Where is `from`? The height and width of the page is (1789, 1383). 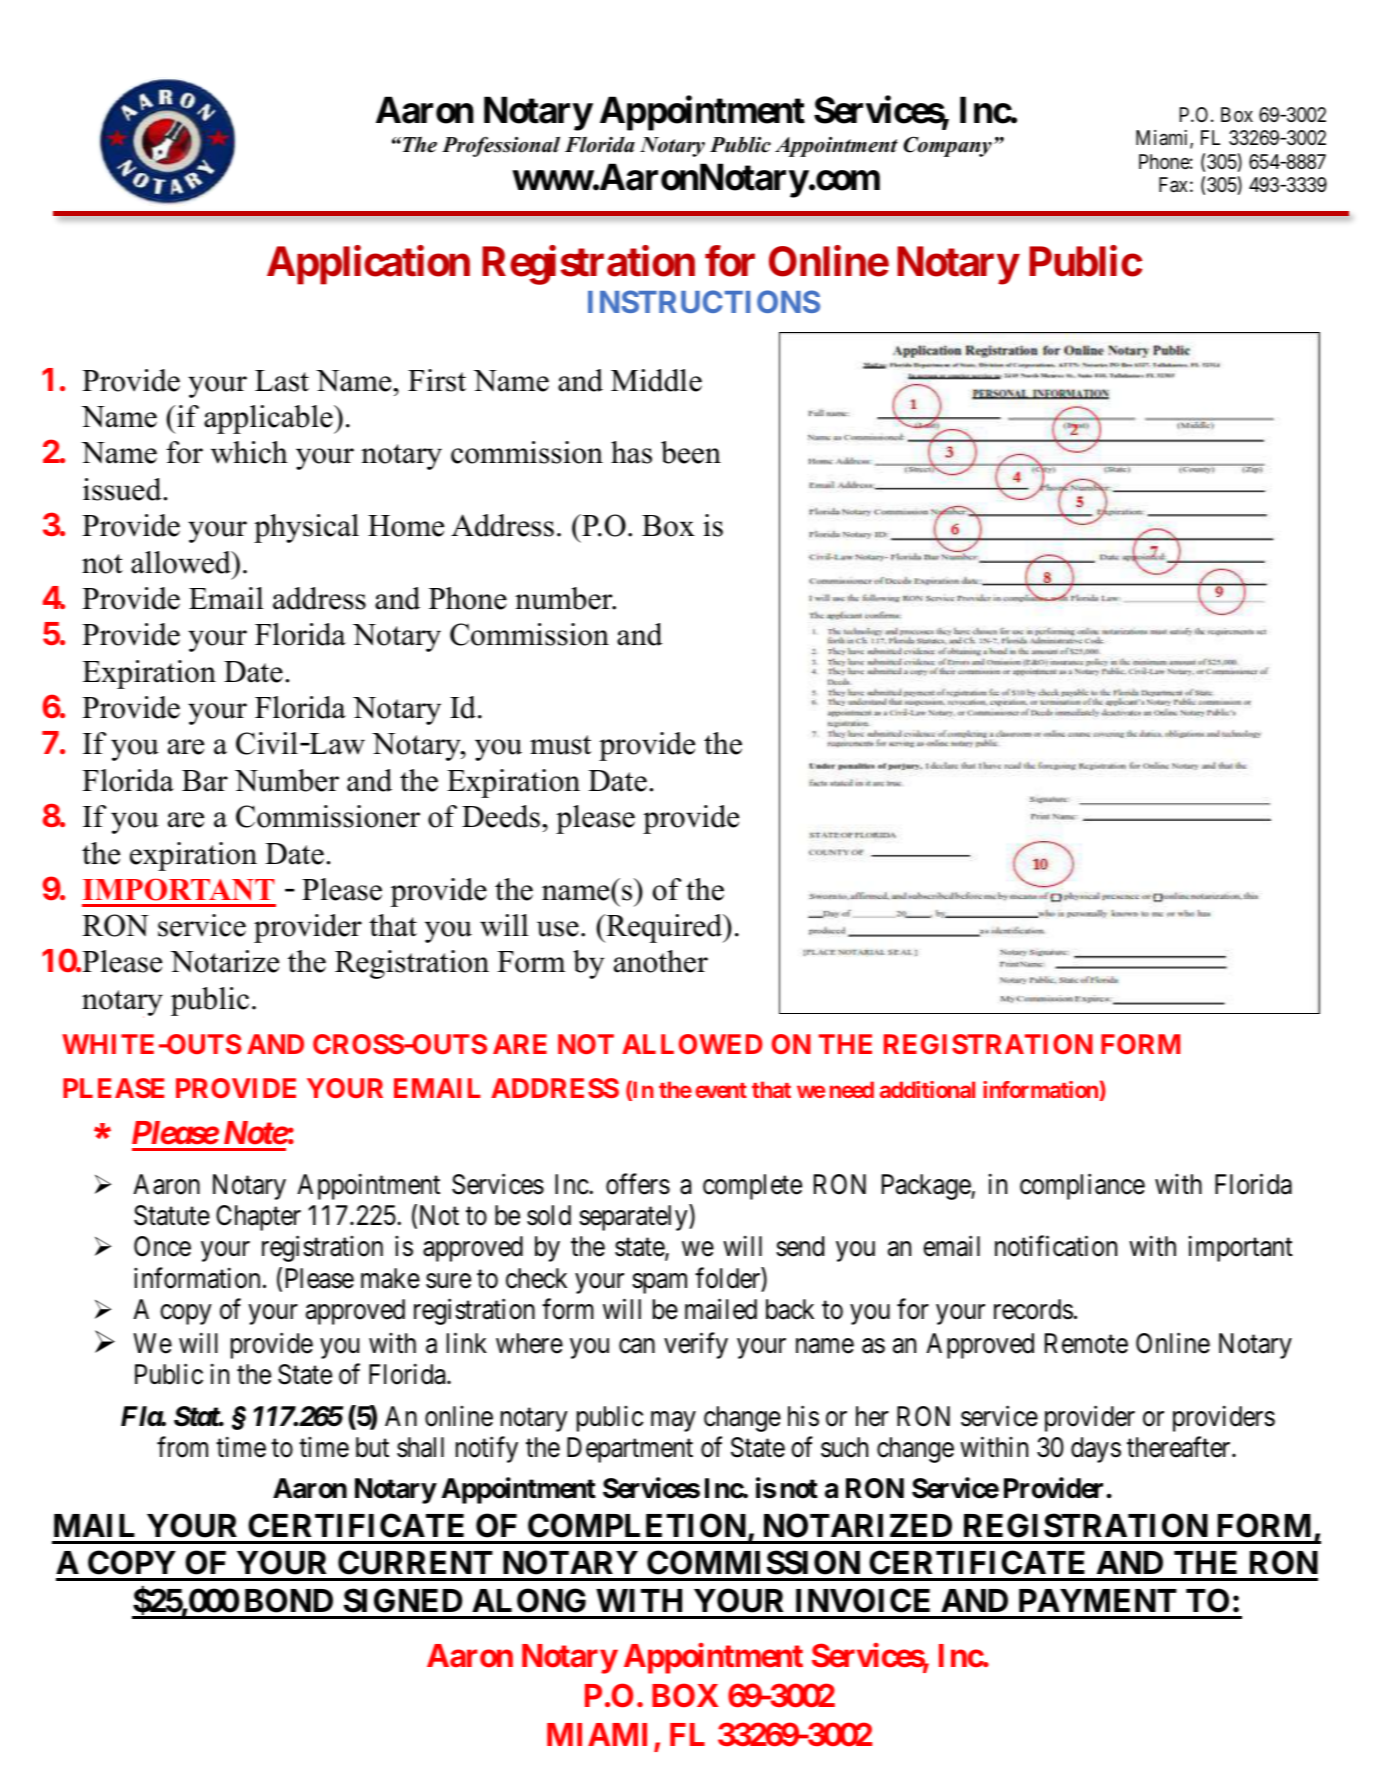
from is located at coordinates (182, 1447).
